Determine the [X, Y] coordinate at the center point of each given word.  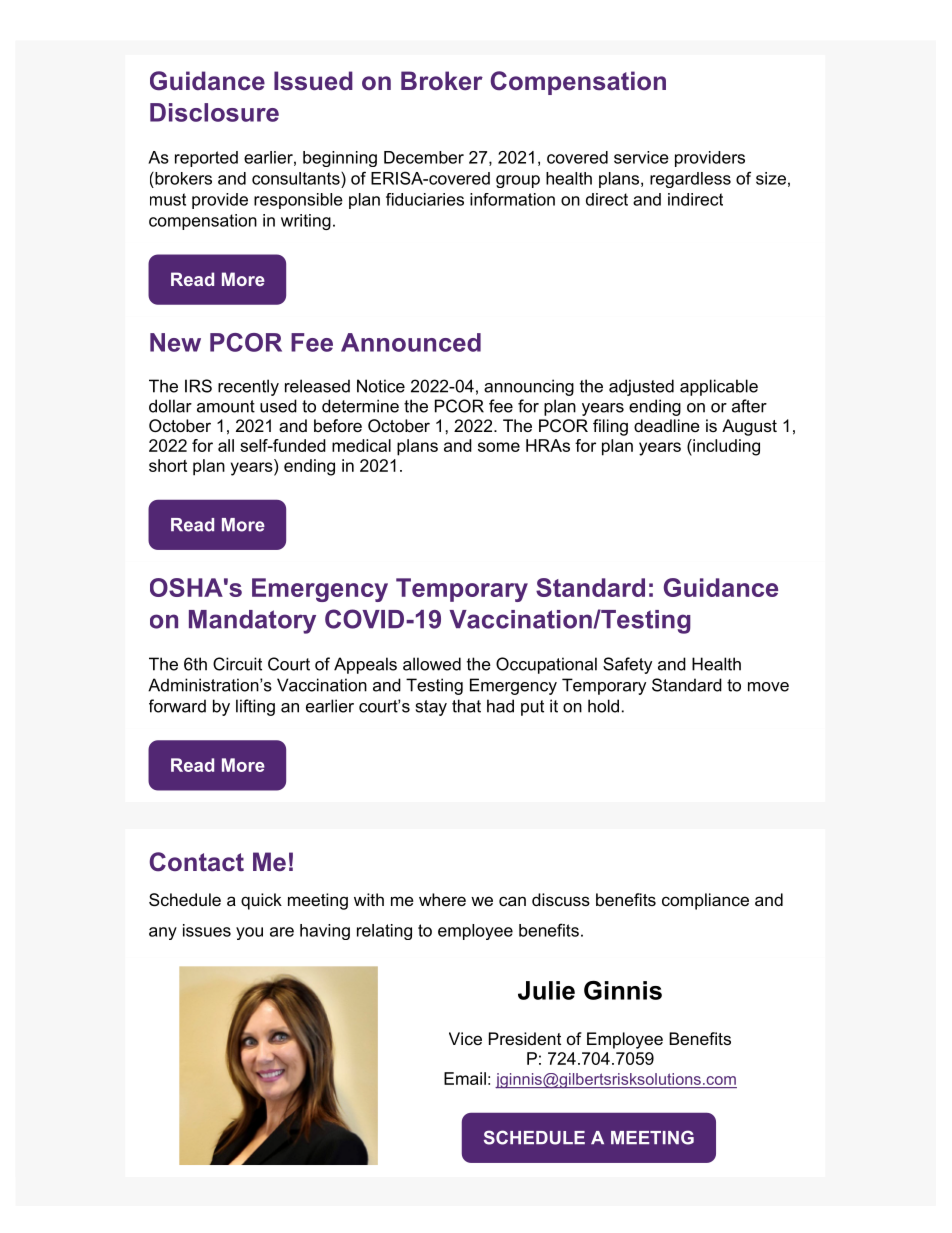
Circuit [237, 664]
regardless [690, 180]
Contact [197, 862]
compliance [705, 901]
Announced [411, 342]
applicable [719, 387]
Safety [627, 665]
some [499, 447]
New [175, 342]
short [168, 465]
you [249, 933]
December [424, 157]
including [725, 447]
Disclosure [214, 112]
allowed [432, 664]
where [442, 899]
